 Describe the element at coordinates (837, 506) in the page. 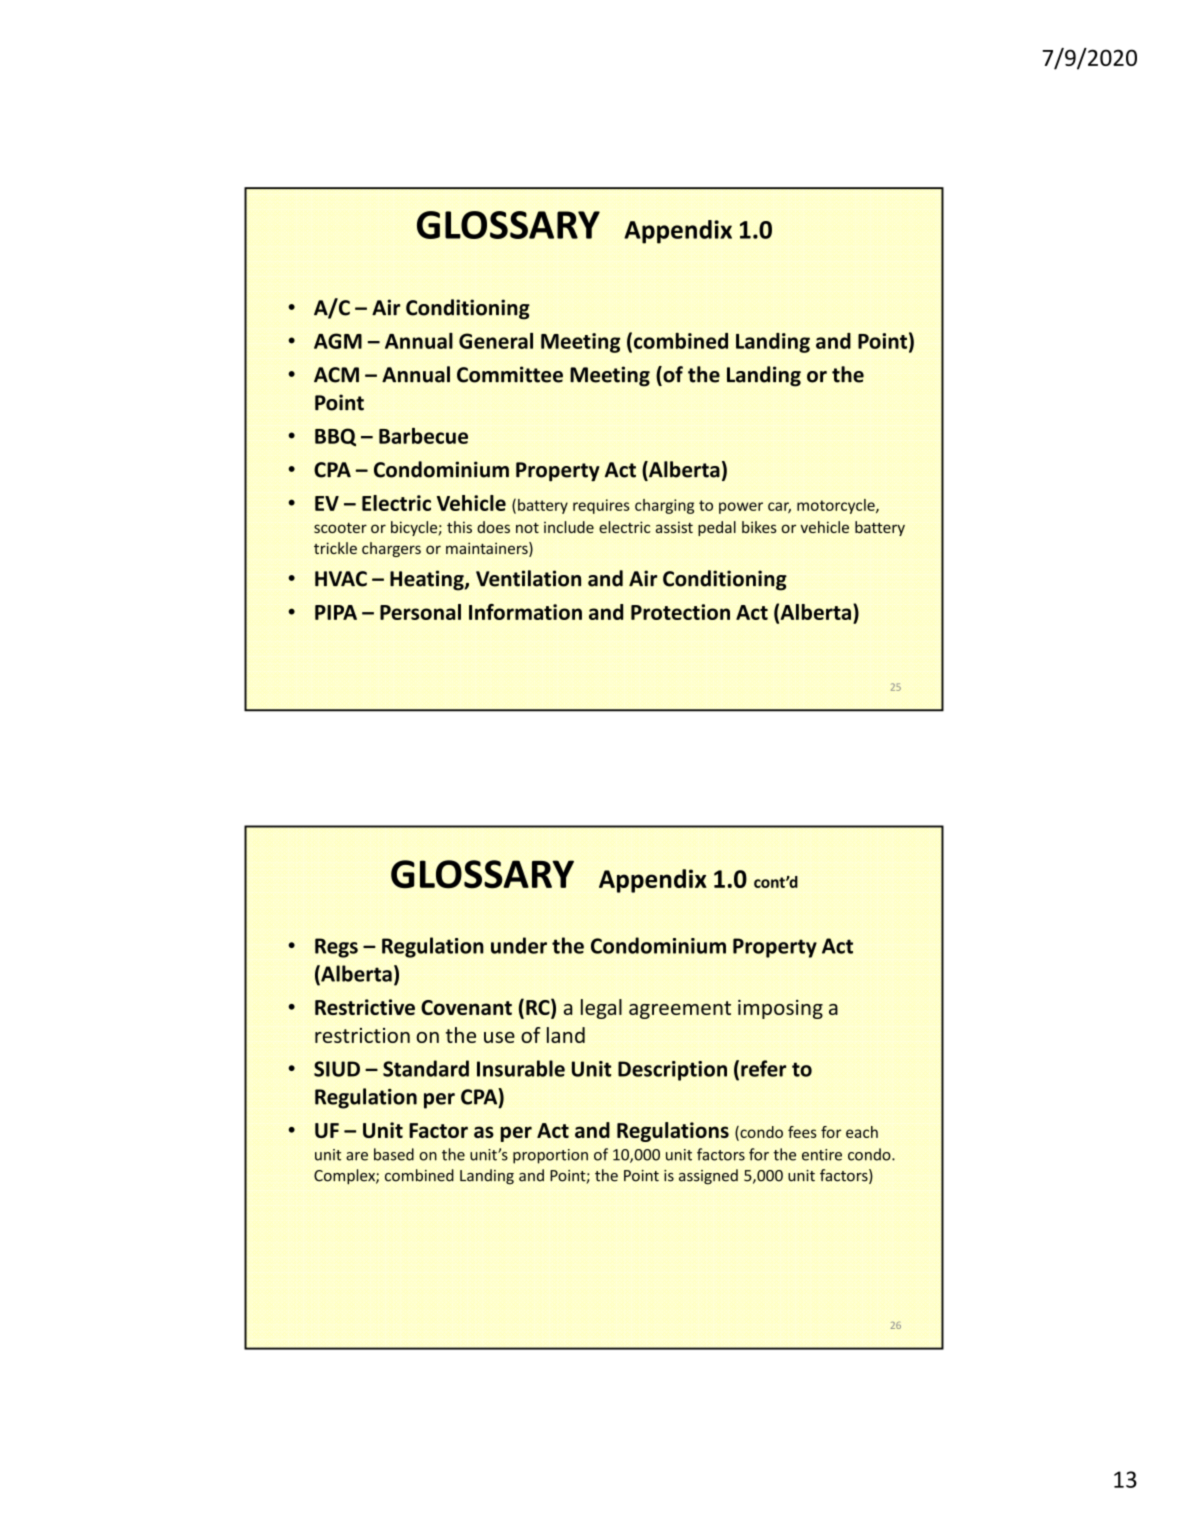

I see `motorcycle` at that location.
